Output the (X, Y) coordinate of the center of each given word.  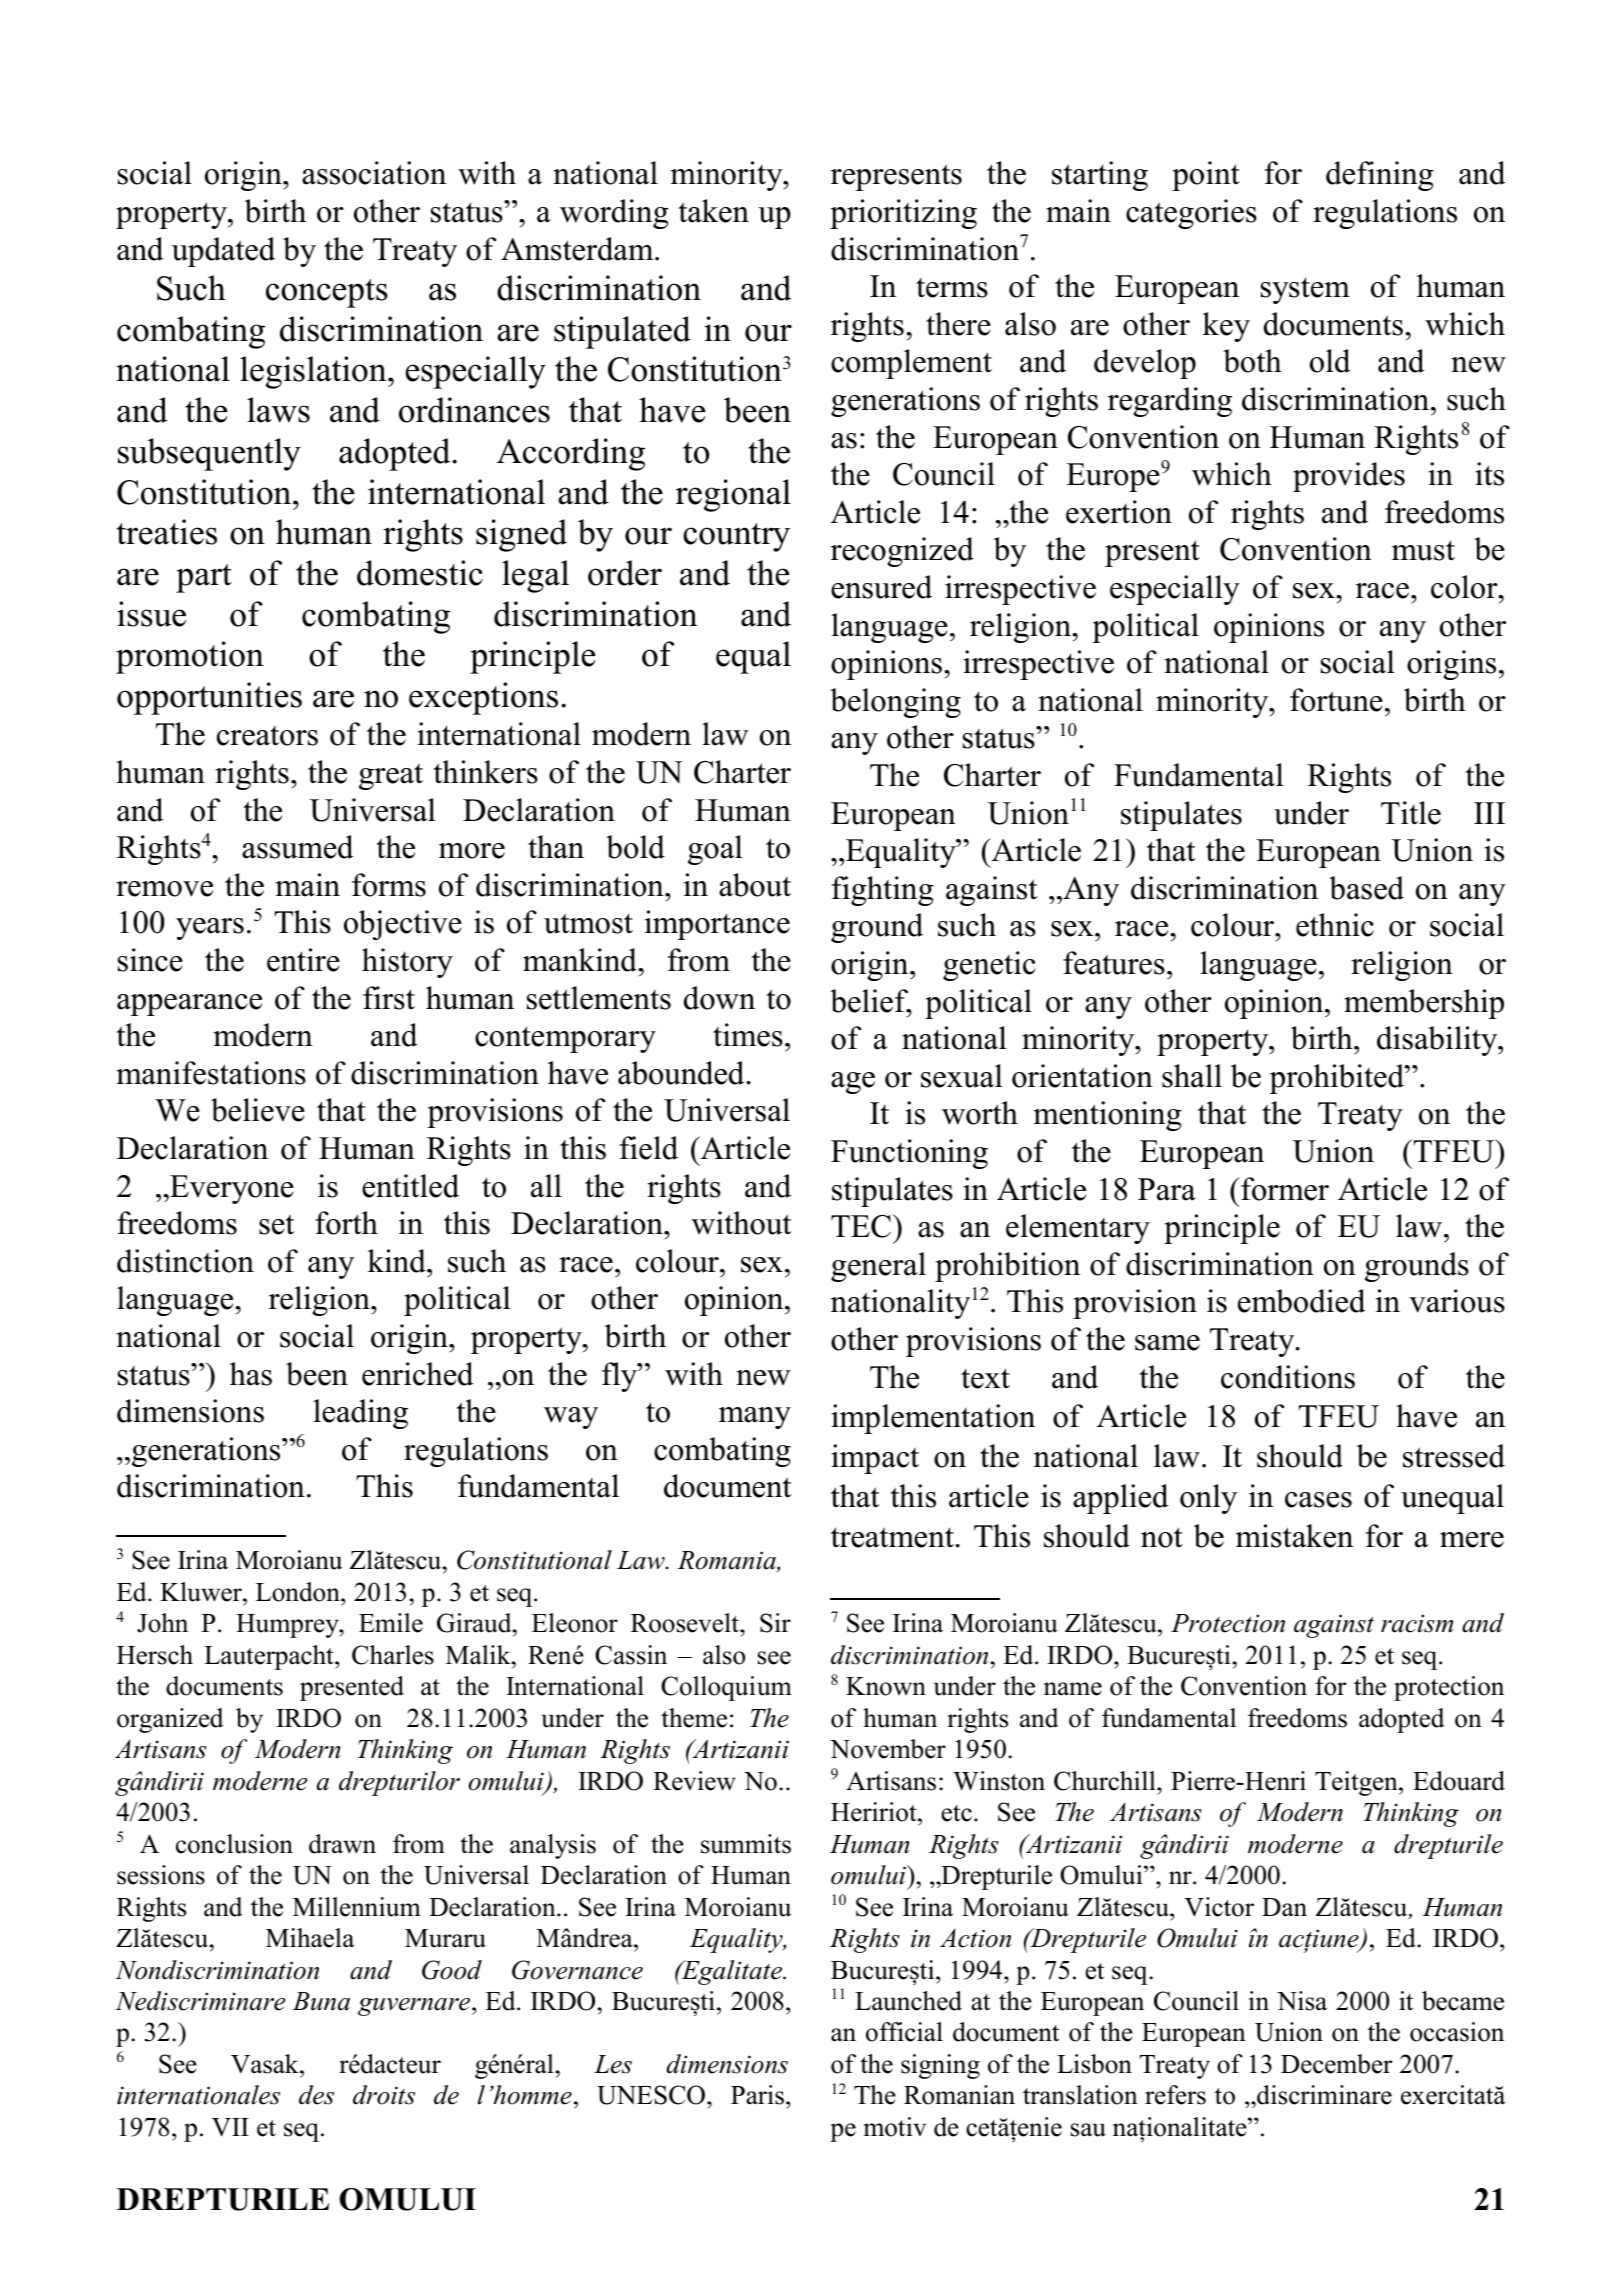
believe (258, 1110)
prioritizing (903, 214)
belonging (895, 703)
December (1336, 2064)
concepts (327, 293)
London (299, 1592)
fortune (1336, 700)
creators (267, 736)
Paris (757, 2095)
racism (1417, 1623)
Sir (775, 1623)
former (1284, 1189)
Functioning (909, 1154)
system (1305, 290)
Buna (321, 2001)
